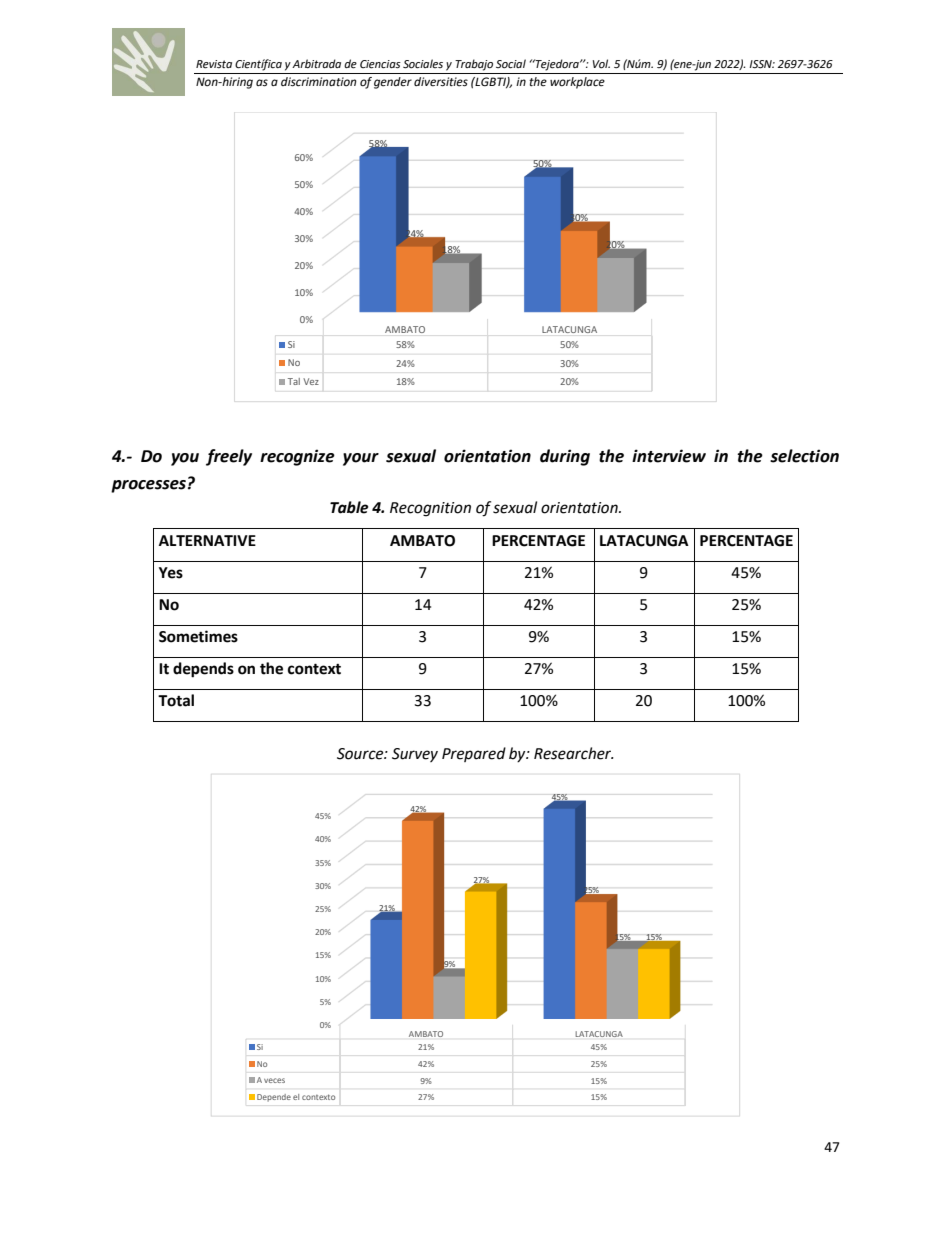 The height and width of the page is (1233, 952). What do you see at coordinates (474, 754) in the page?
I see `Prepared` at bounding box center [474, 754].
